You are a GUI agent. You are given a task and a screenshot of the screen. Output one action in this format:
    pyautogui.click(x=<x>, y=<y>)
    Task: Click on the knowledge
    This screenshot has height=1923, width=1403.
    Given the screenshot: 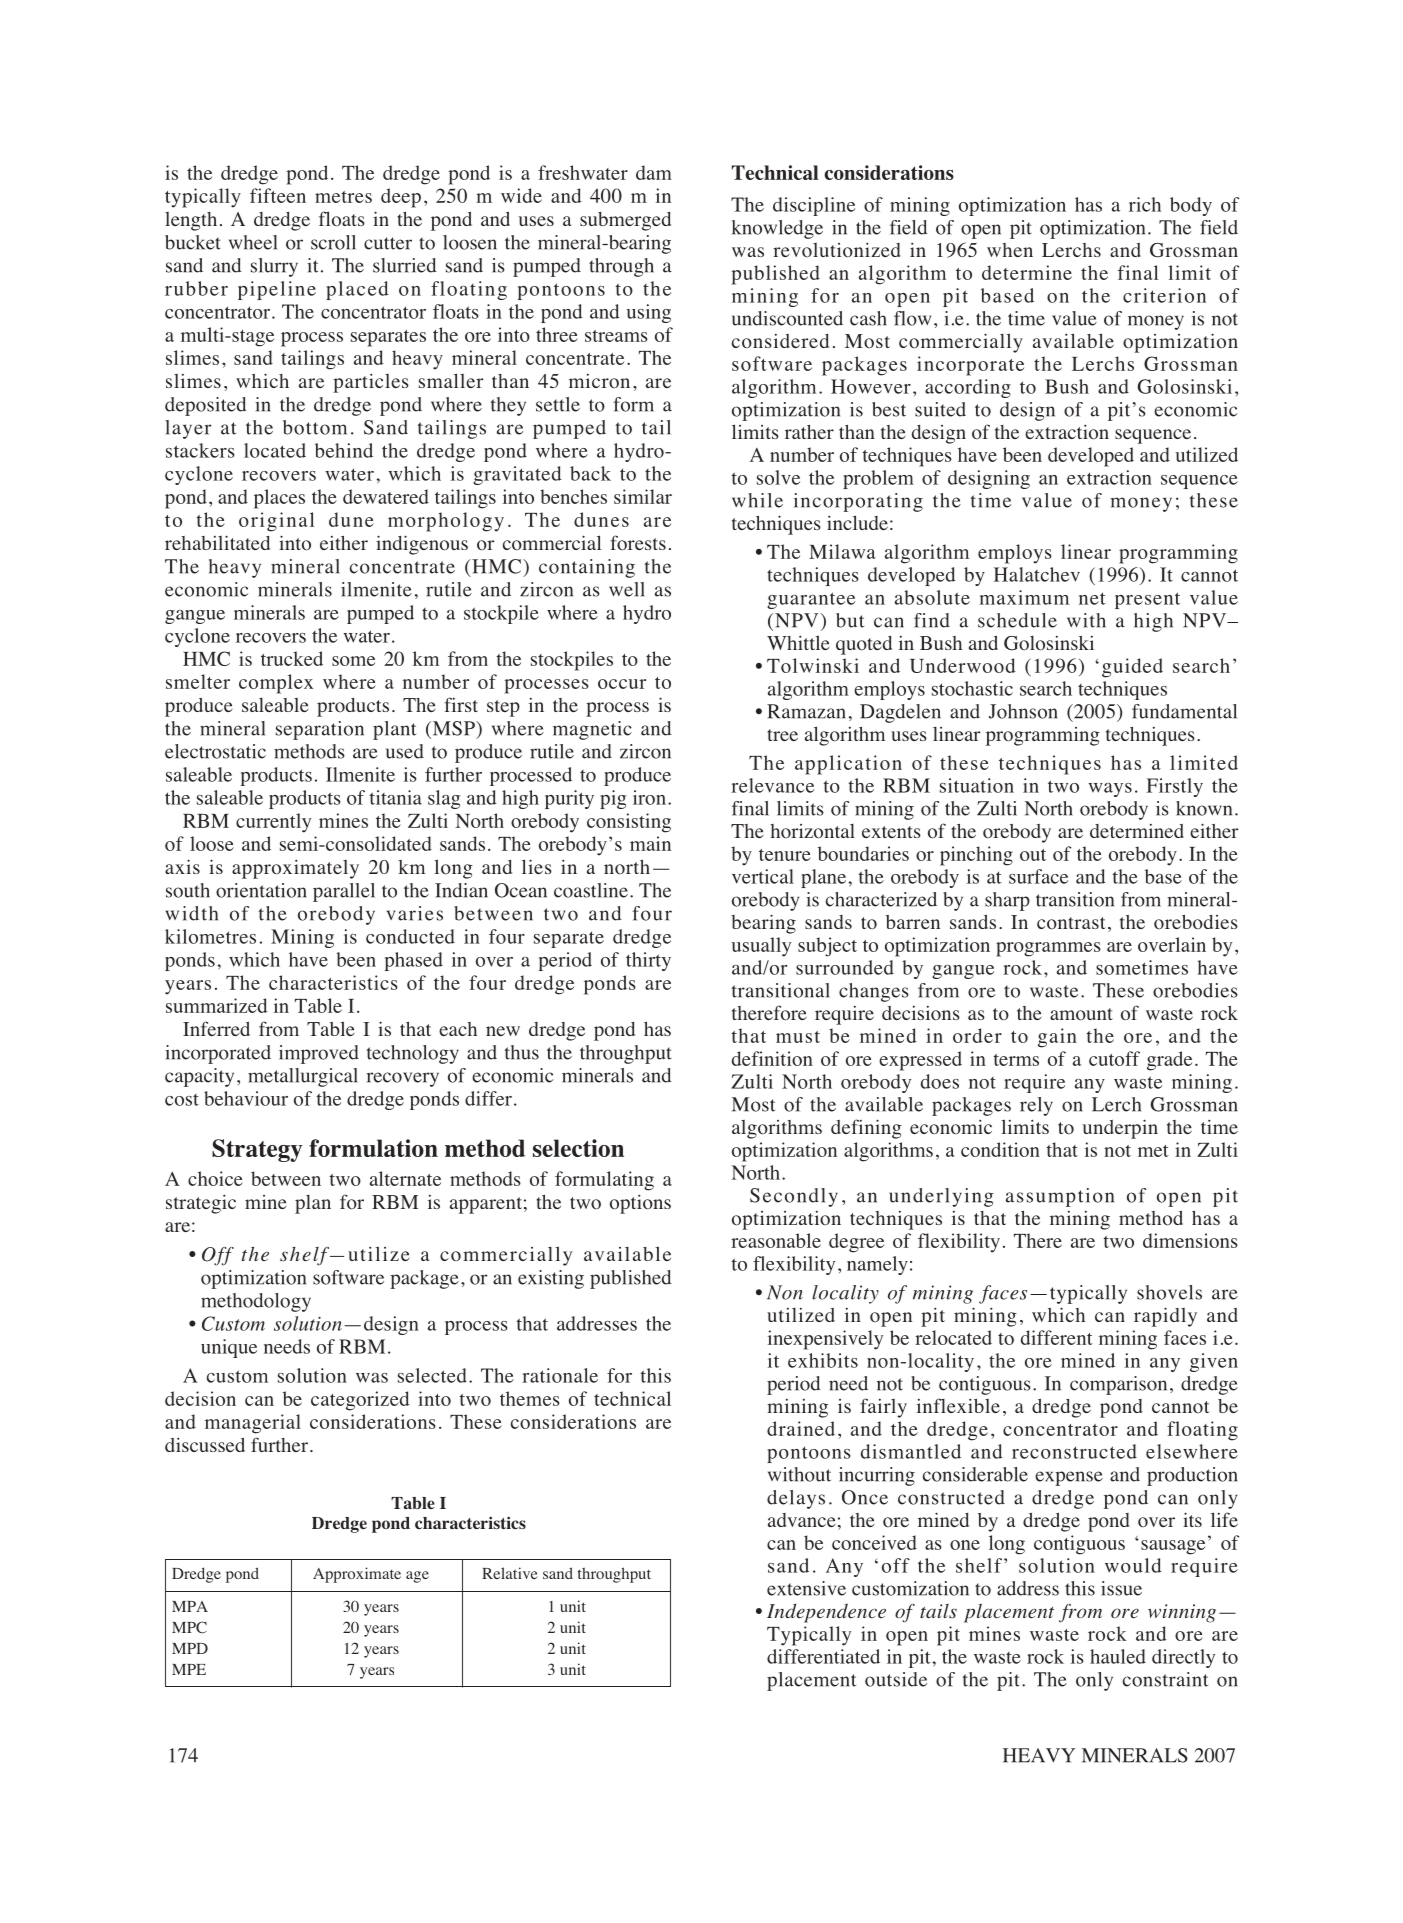 What is the action you would take?
    pyautogui.click(x=777, y=229)
